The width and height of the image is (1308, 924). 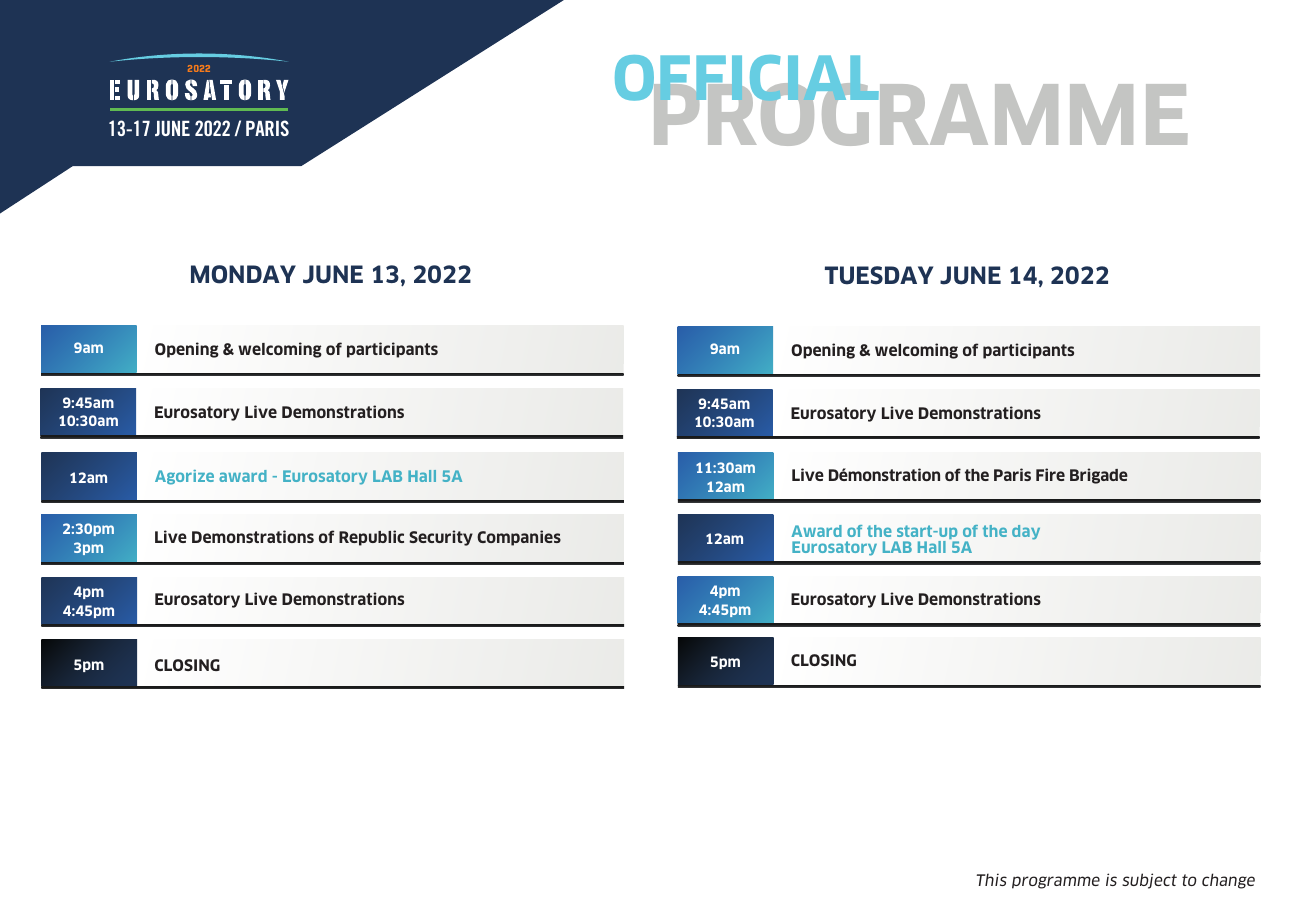 What do you see at coordinates (519, 538) in the image?
I see `Companies` at bounding box center [519, 538].
